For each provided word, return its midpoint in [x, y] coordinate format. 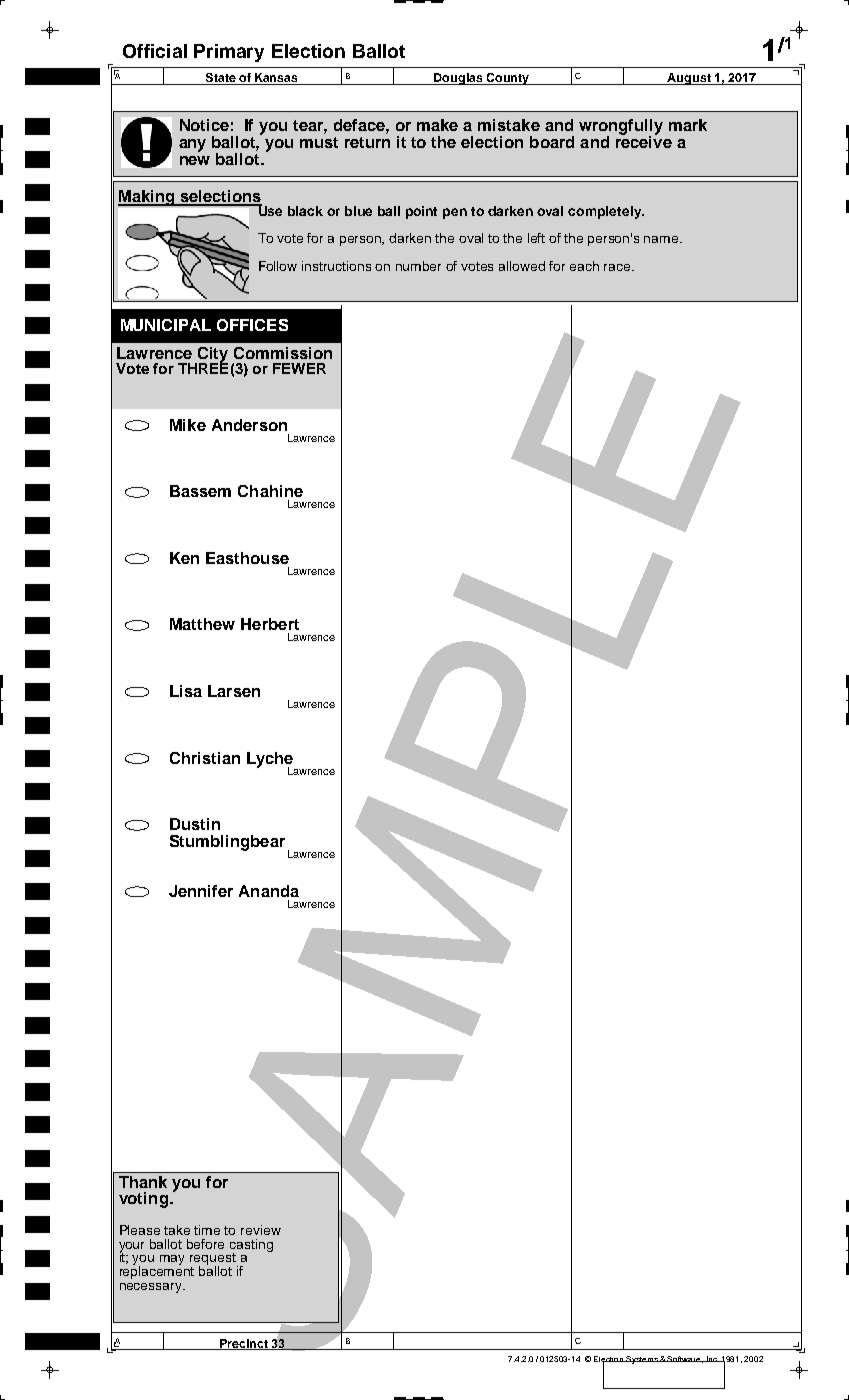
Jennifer [201, 891]
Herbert [270, 624]
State [220, 79]
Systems [642, 1360]
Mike [188, 425]
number [418, 266]
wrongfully [621, 128]
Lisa [186, 691]
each [584, 266]
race [618, 267]
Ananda [269, 891]
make [437, 125]
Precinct [243, 1344]
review [261, 1230]
